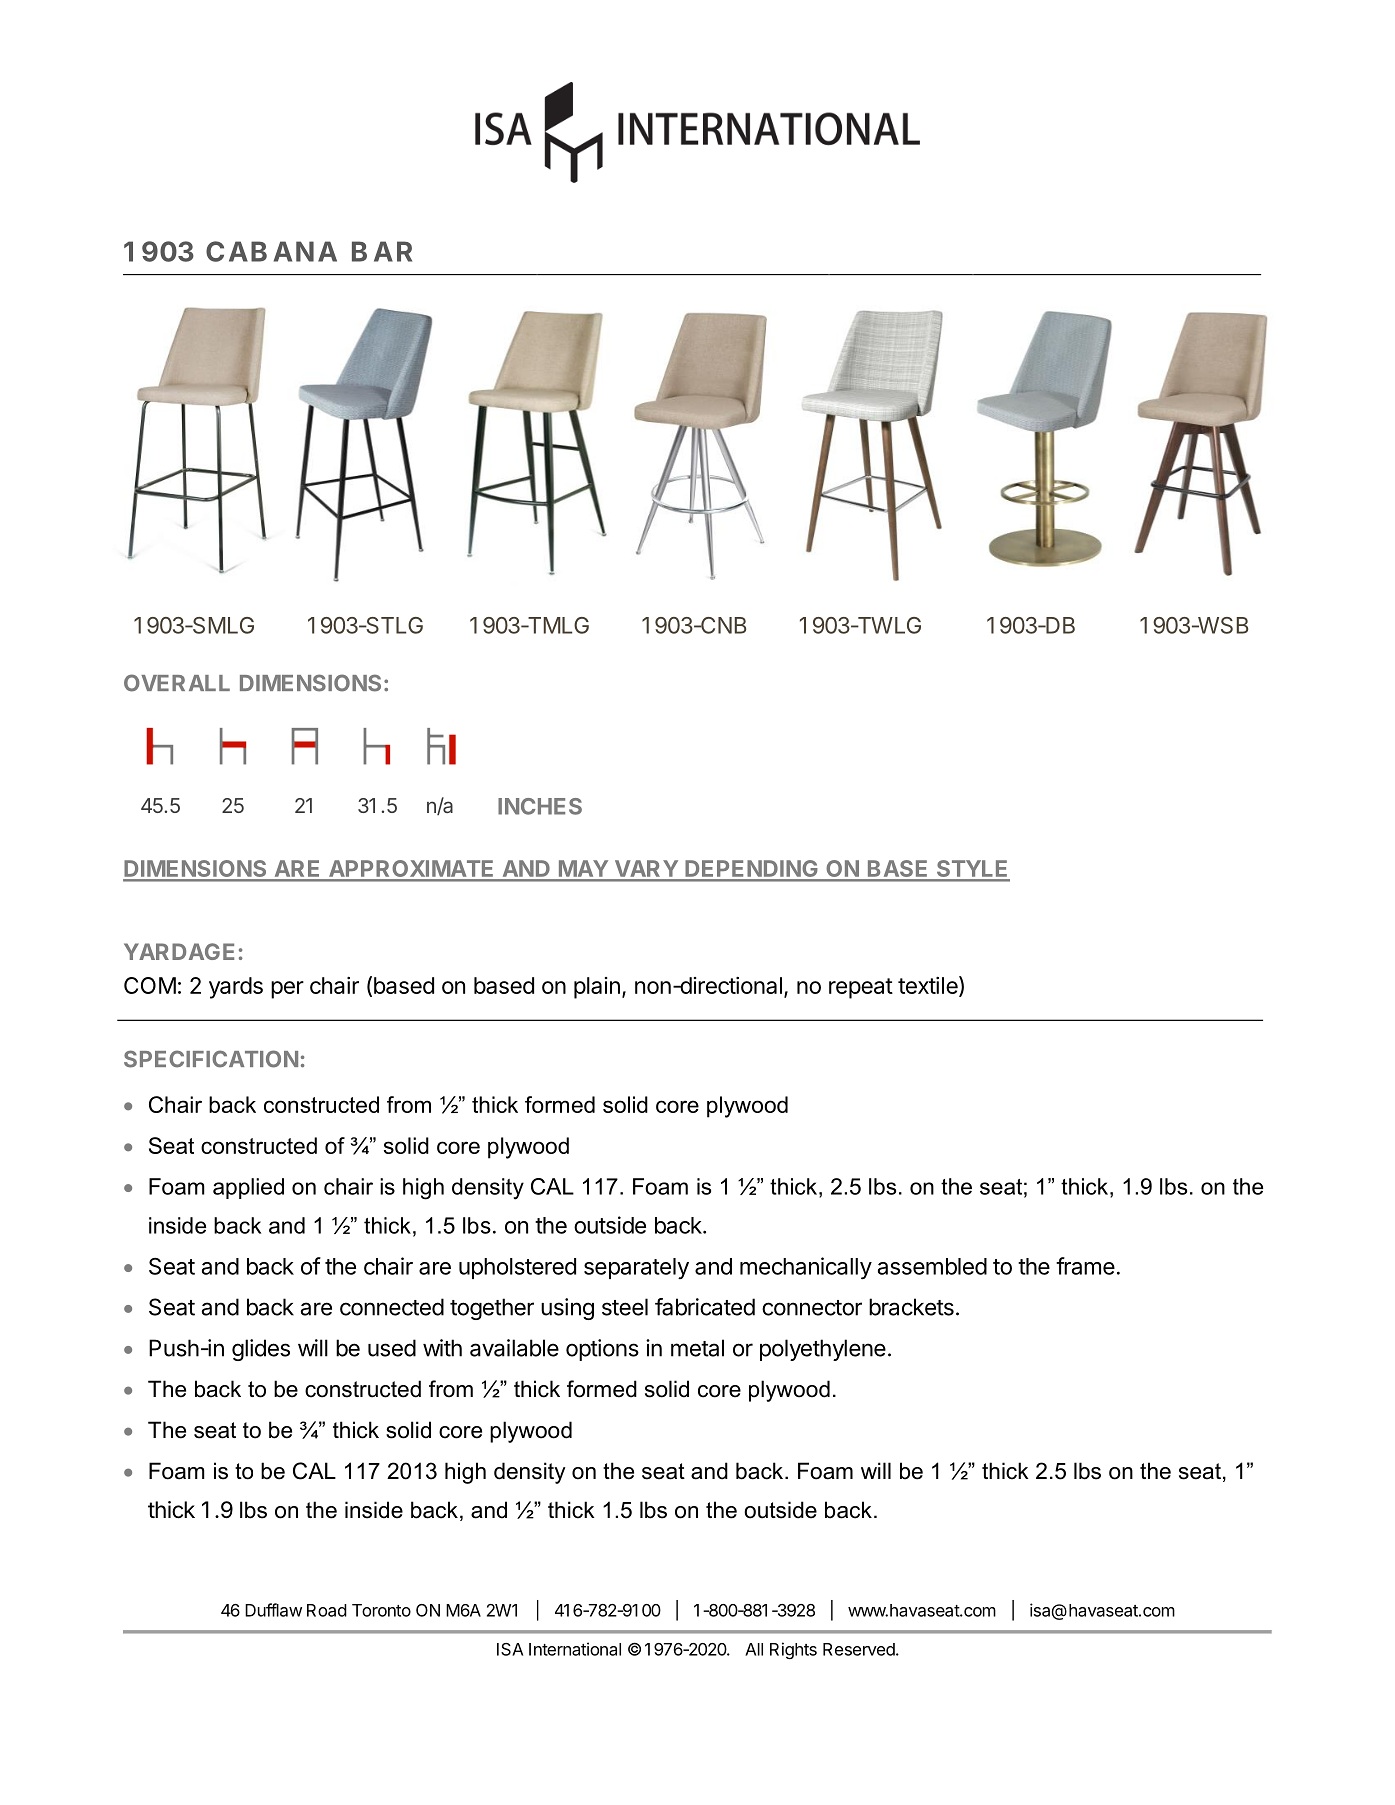 The width and height of the screenshot is (1395, 1805). Describe the element at coordinates (793, 1650) in the screenshot. I see `Rights` at that location.
